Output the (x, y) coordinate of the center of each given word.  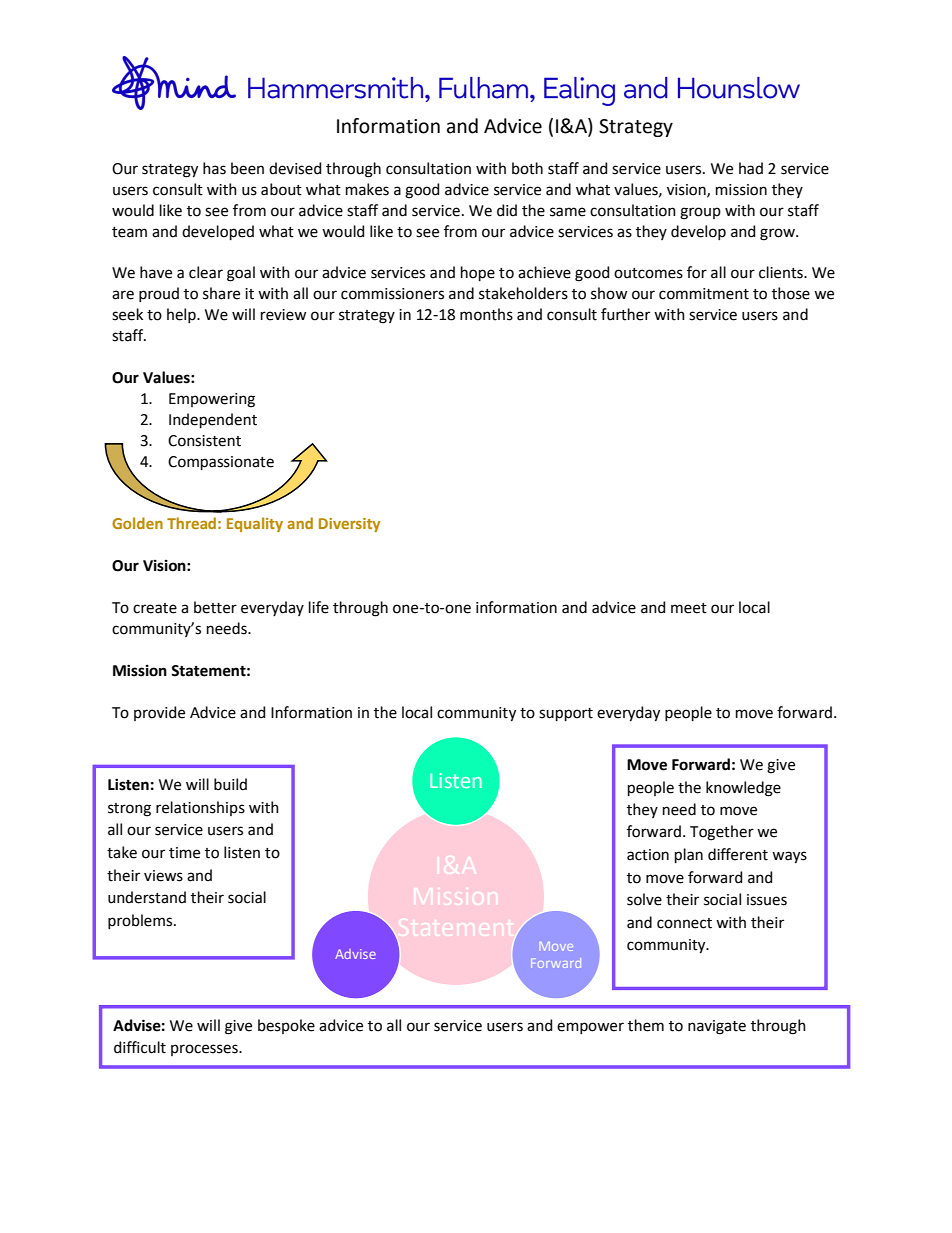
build (230, 784)
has (214, 168)
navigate (717, 1027)
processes (205, 1050)
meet (689, 608)
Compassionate (221, 463)
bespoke (286, 1026)
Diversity (349, 525)
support (566, 714)
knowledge (743, 789)
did (507, 210)
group (700, 213)
